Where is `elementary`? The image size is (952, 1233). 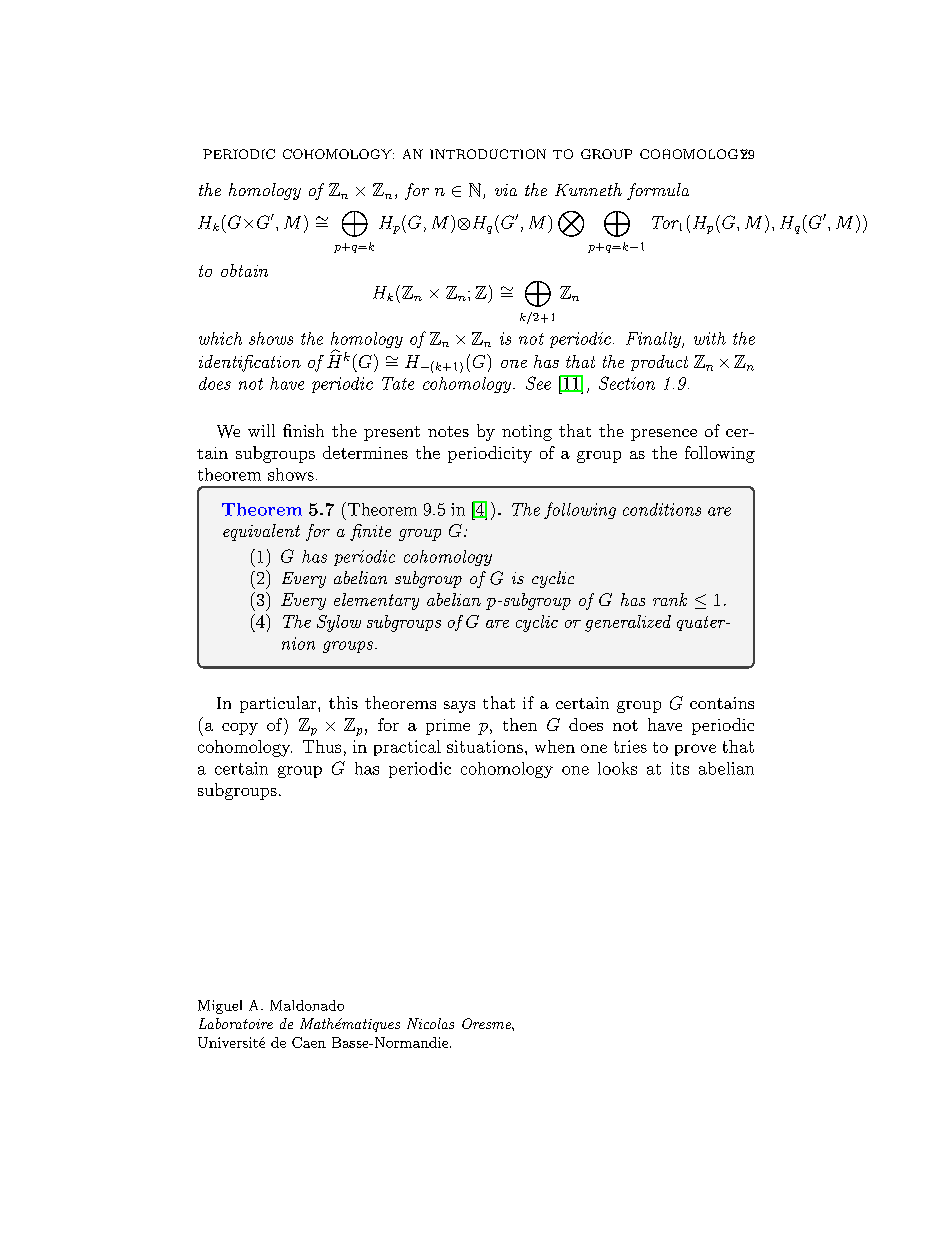 elementary is located at coordinates (376, 601).
